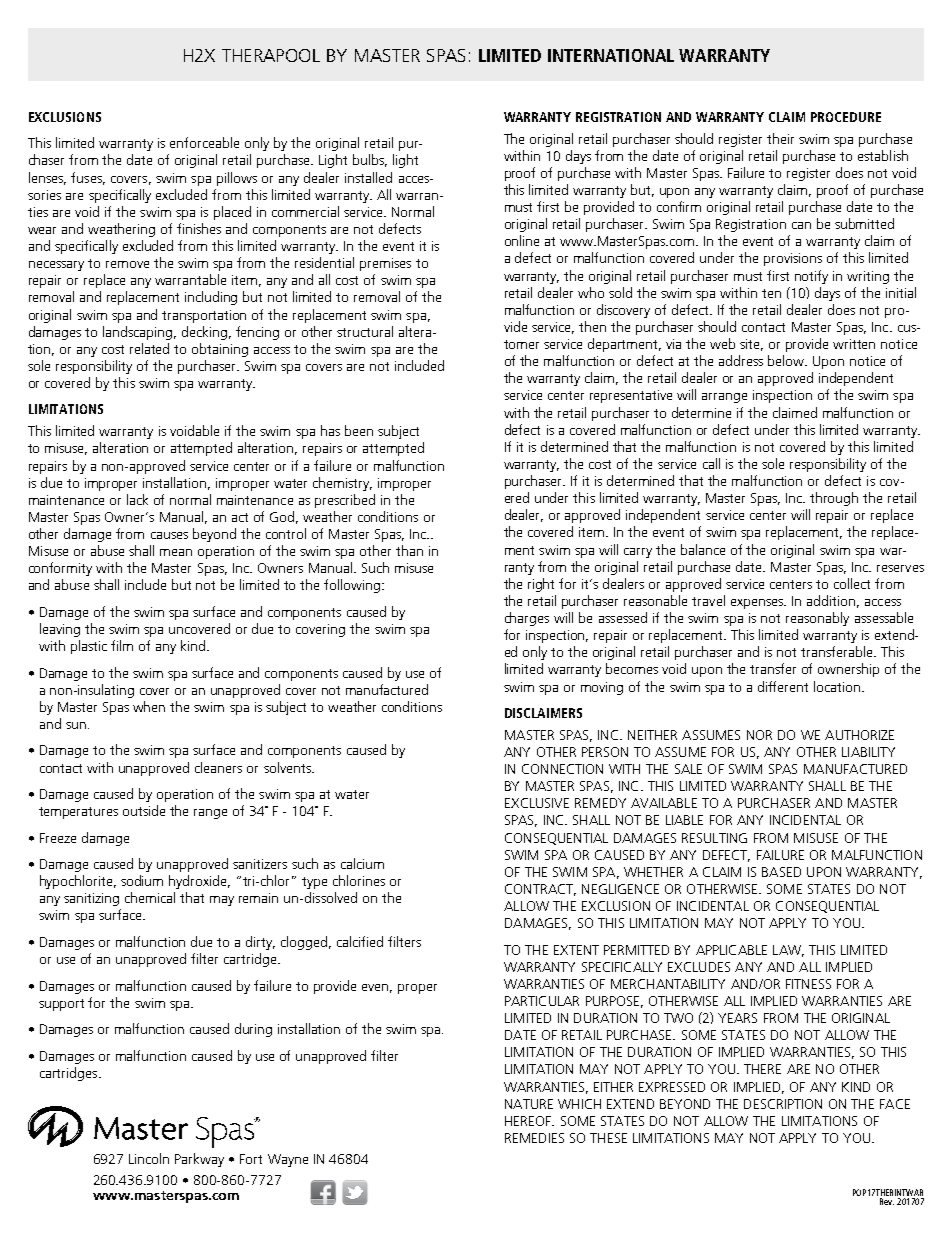 The image size is (952, 1233). What do you see at coordinates (122, 645) in the screenshot?
I see `film` at bounding box center [122, 645].
